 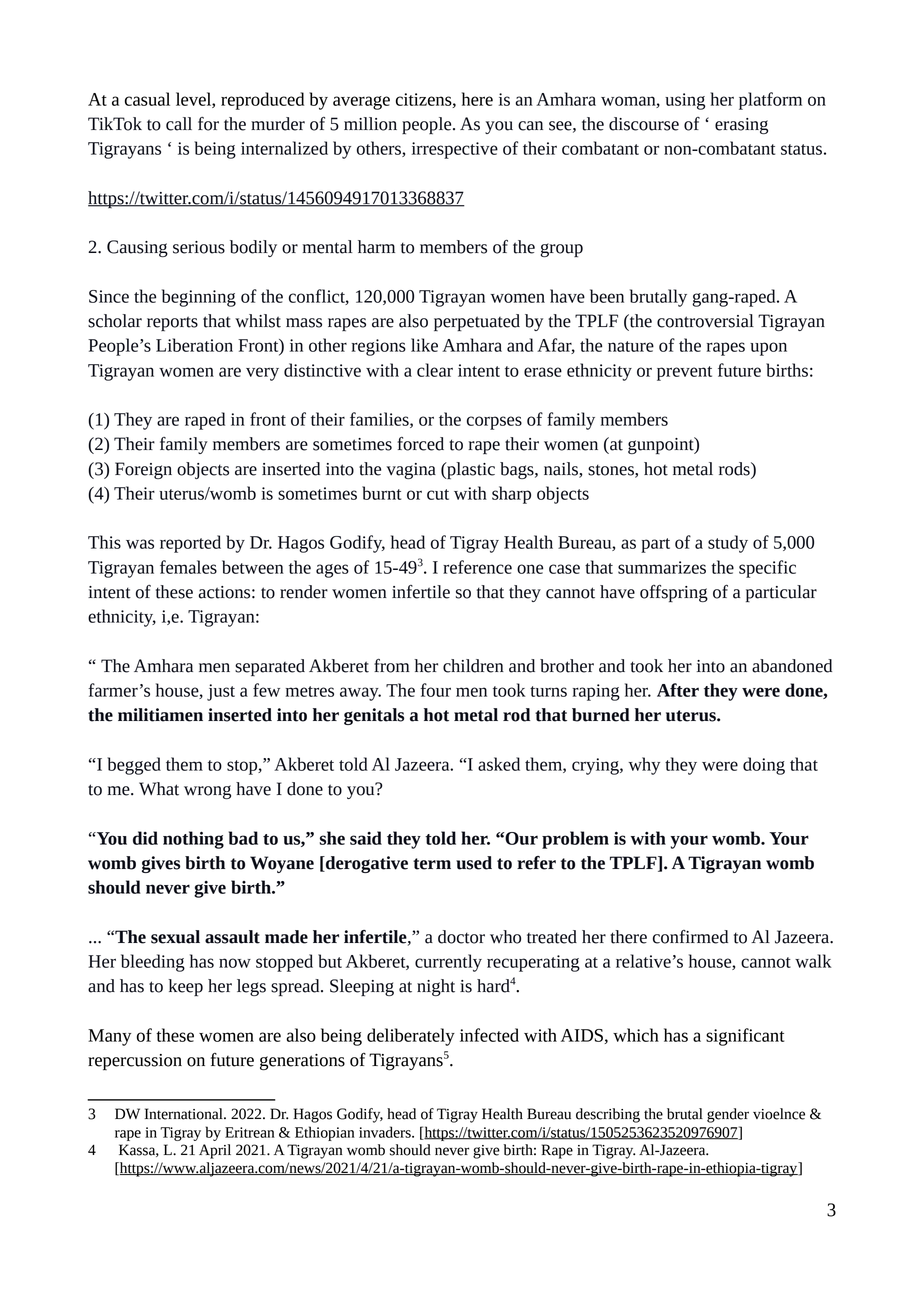 What do you see at coordinates (690, 937) in the image?
I see `confirmed` at bounding box center [690, 937].
